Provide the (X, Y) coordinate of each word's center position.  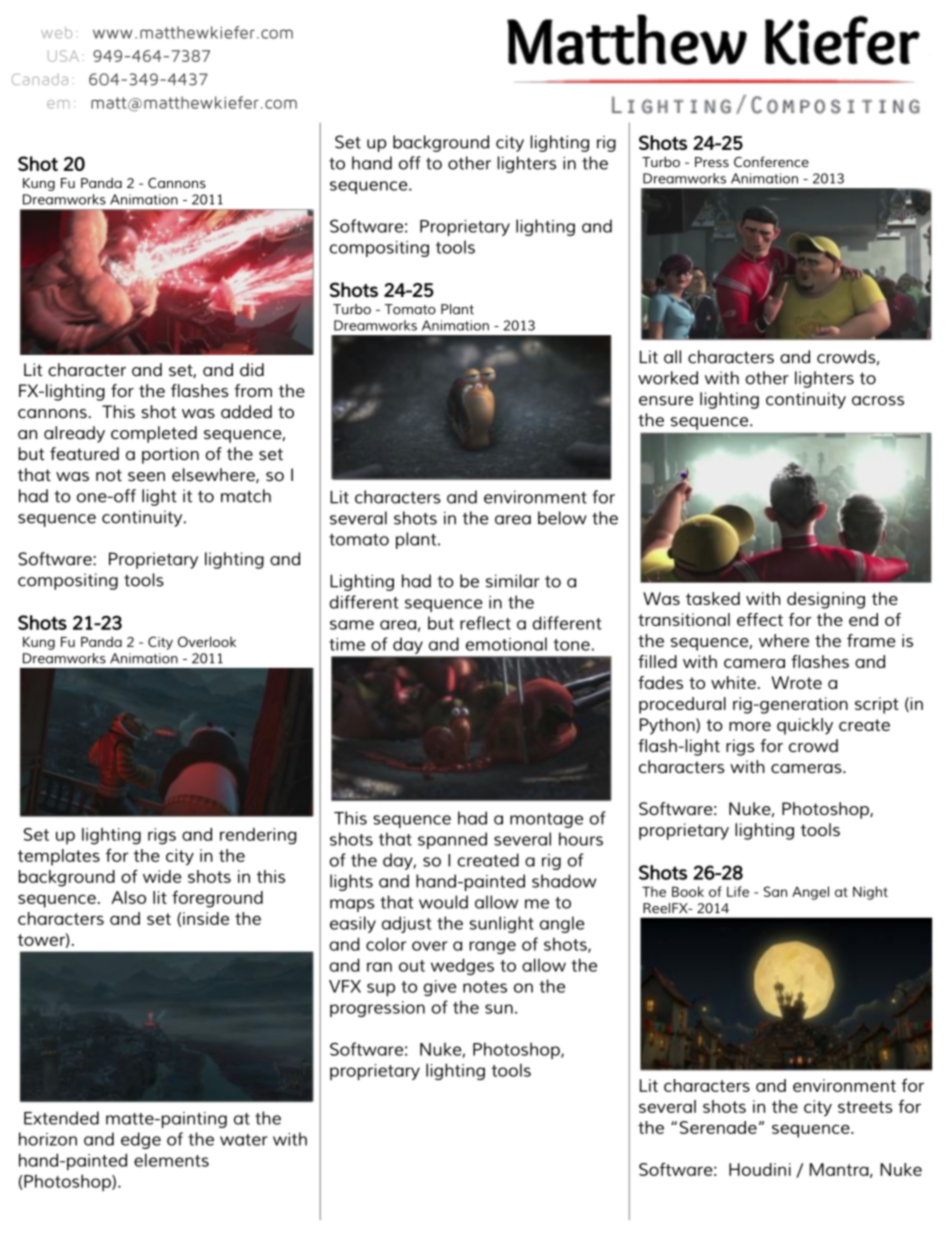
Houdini (760, 1169)
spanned (452, 840)
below (562, 518)
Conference (771, 161)
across (878, 401)
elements (171, 1160)
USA (63, 56)
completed (154, 434)
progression (377, 1009)
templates (59, 857)
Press (712, 162)
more (750, 726)
